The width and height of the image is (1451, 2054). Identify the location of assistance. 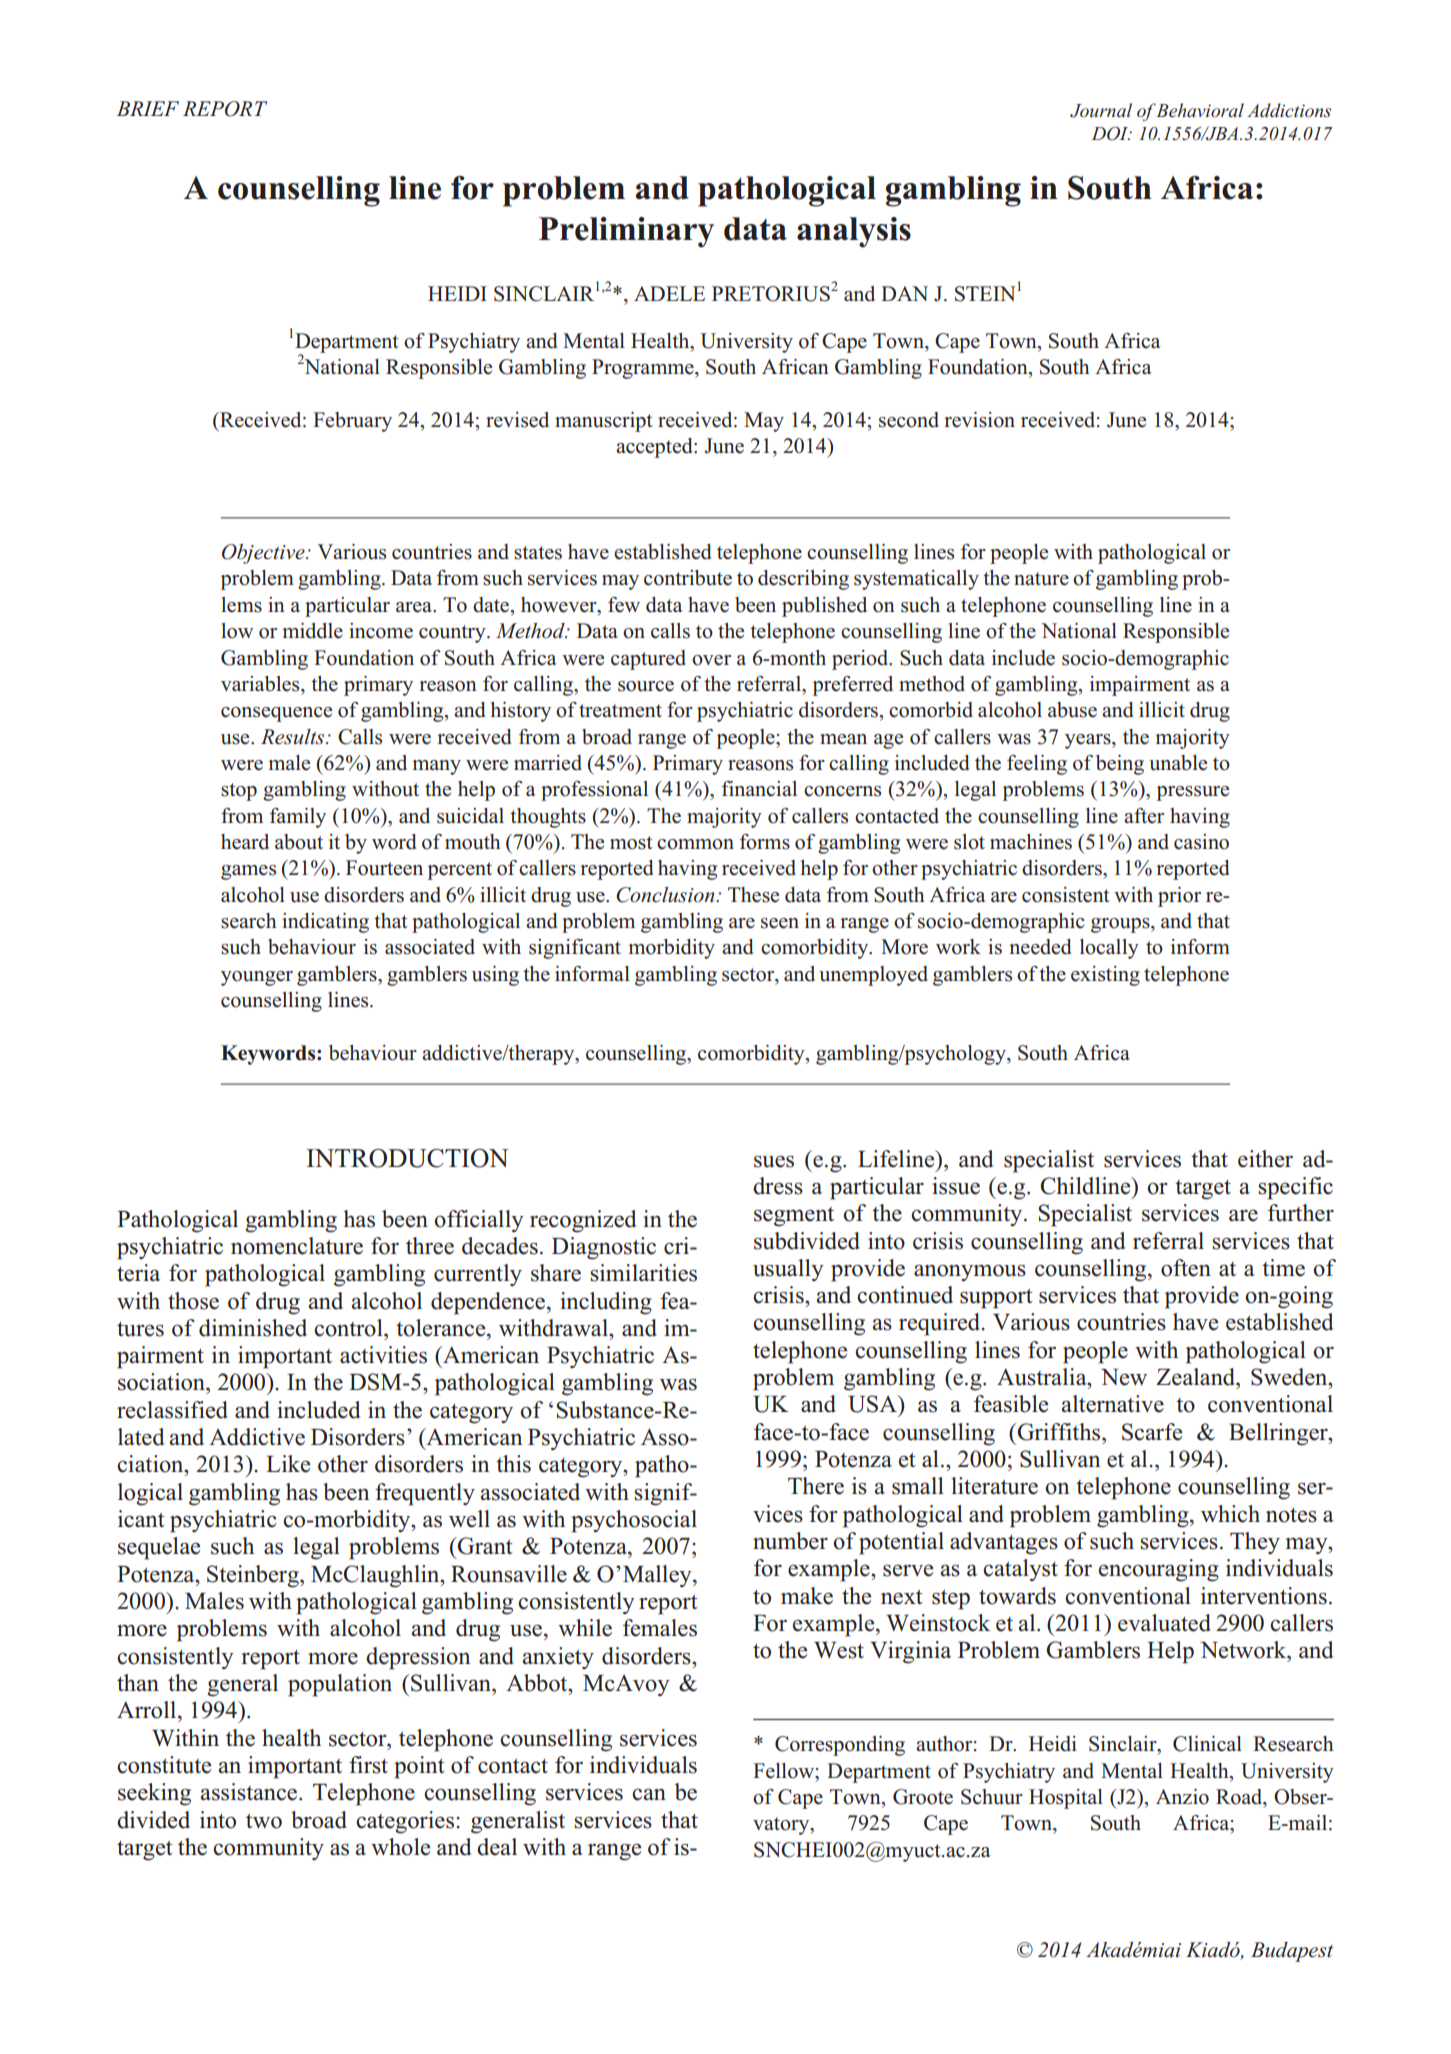
(250, 1792).
